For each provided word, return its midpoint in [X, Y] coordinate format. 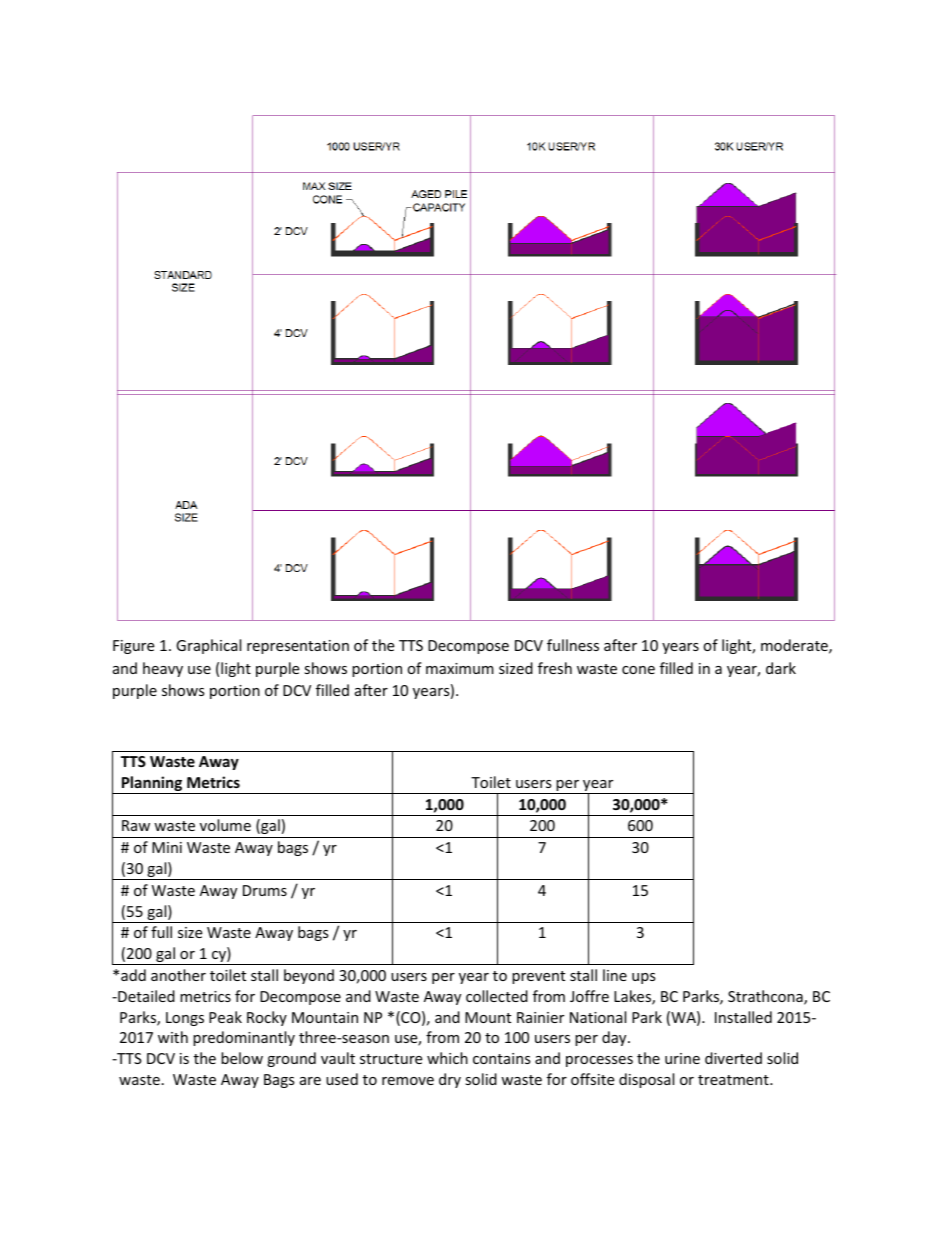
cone [638, 670]
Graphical [208, 646]
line [615, 975]
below [242, 1058]
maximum [460, 668]
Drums [265, 890]
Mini [167, 847]
